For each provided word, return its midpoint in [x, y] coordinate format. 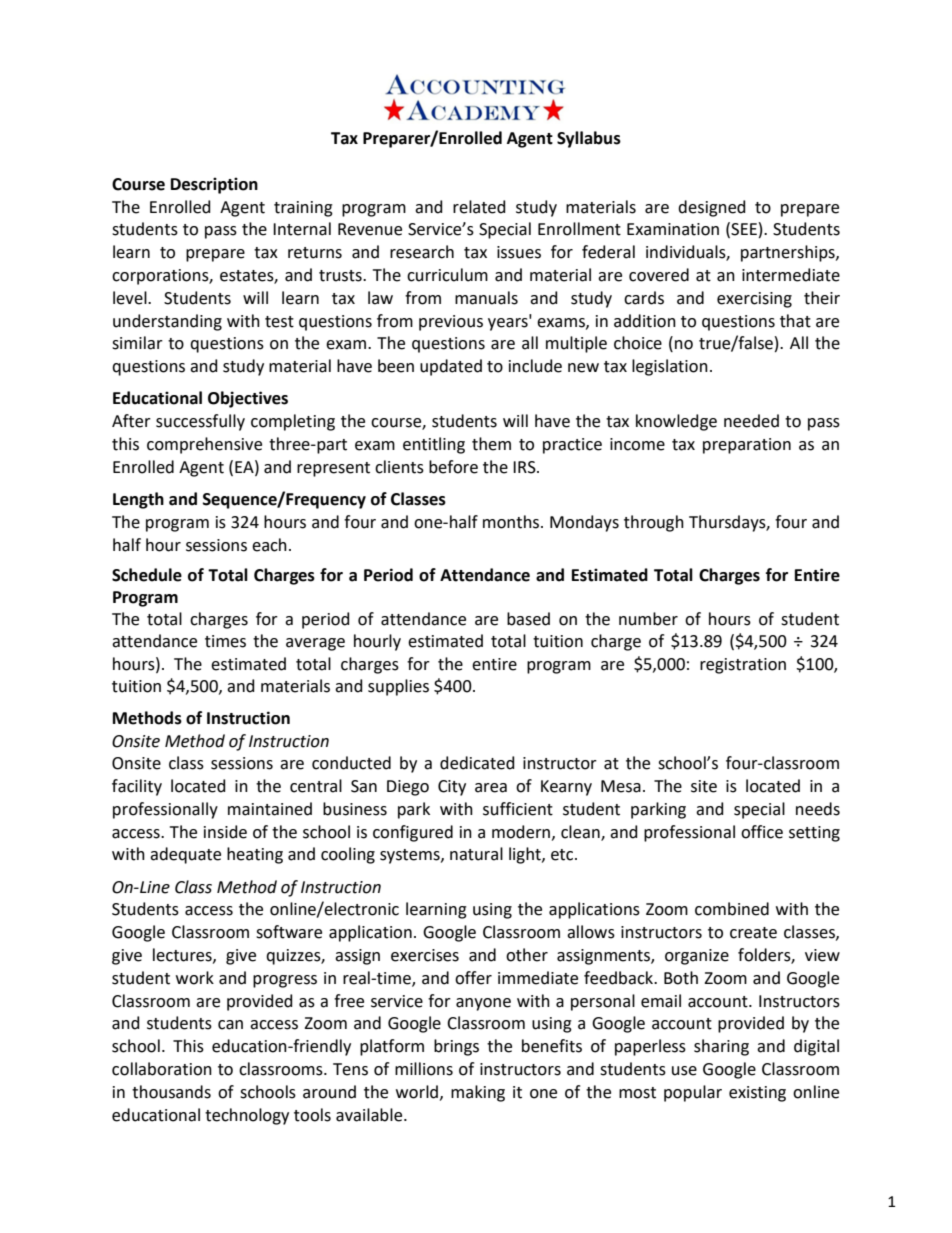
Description [214, 185]
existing [757, 1094]
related [479, 207]
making [478, 1093]
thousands [171, 1092]
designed [712, 208]
